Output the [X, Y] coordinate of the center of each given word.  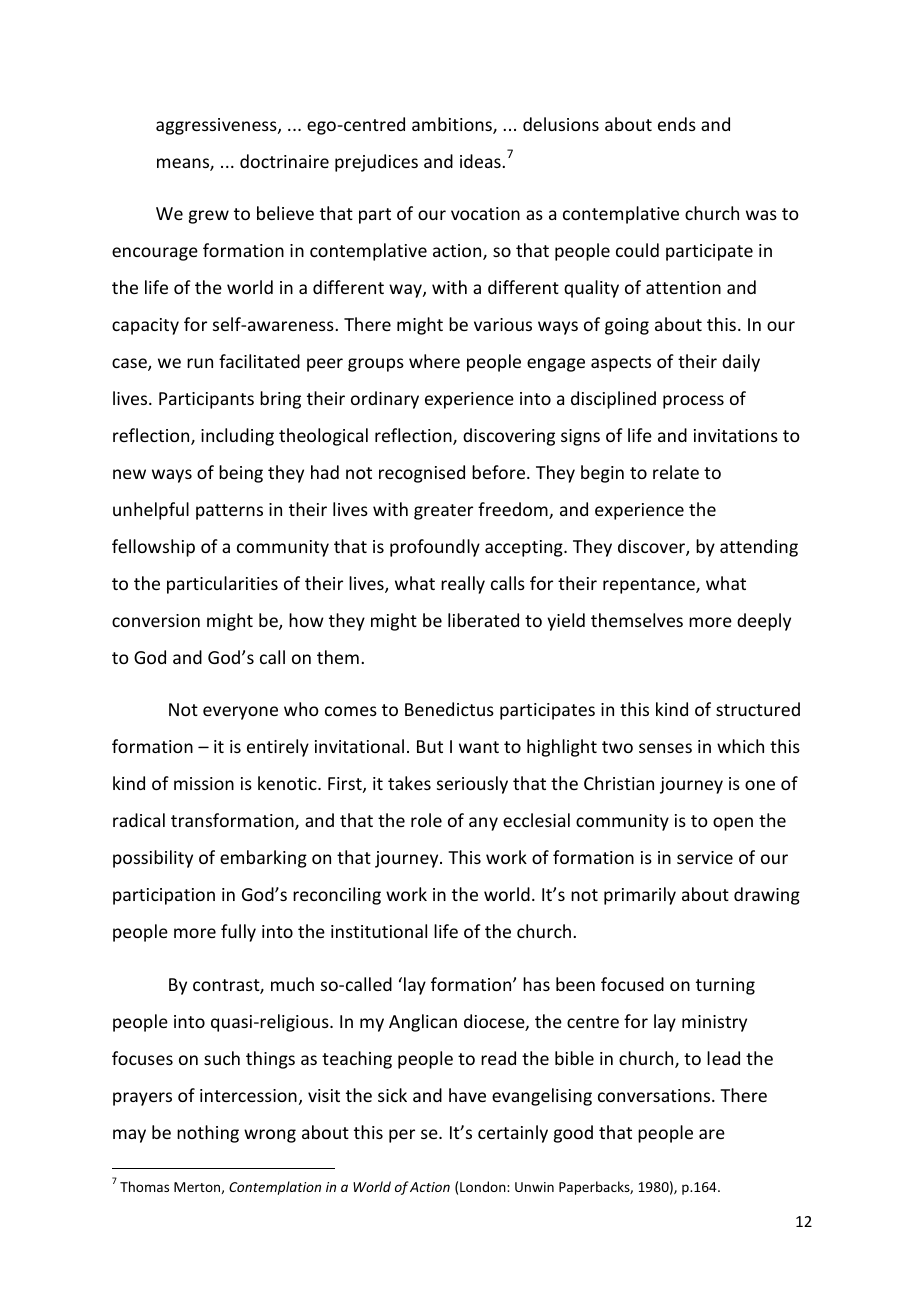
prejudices [376, 163]
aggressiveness [217, 126]
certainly [513, 1134]
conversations [655, 1095]
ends [677, 124]
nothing [208, 1134]
